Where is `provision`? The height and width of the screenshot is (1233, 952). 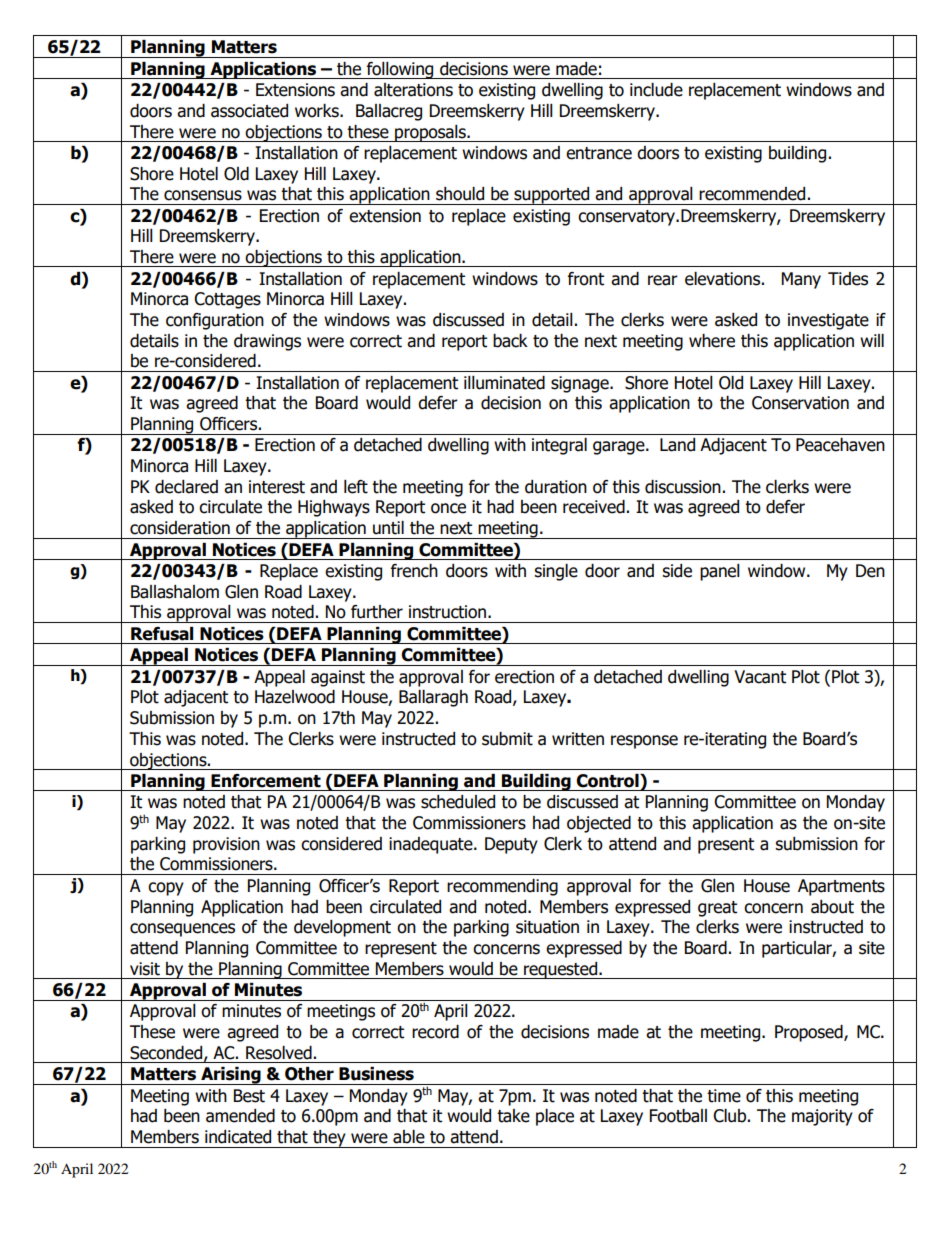
provision is located at coordinates (226, 845).
